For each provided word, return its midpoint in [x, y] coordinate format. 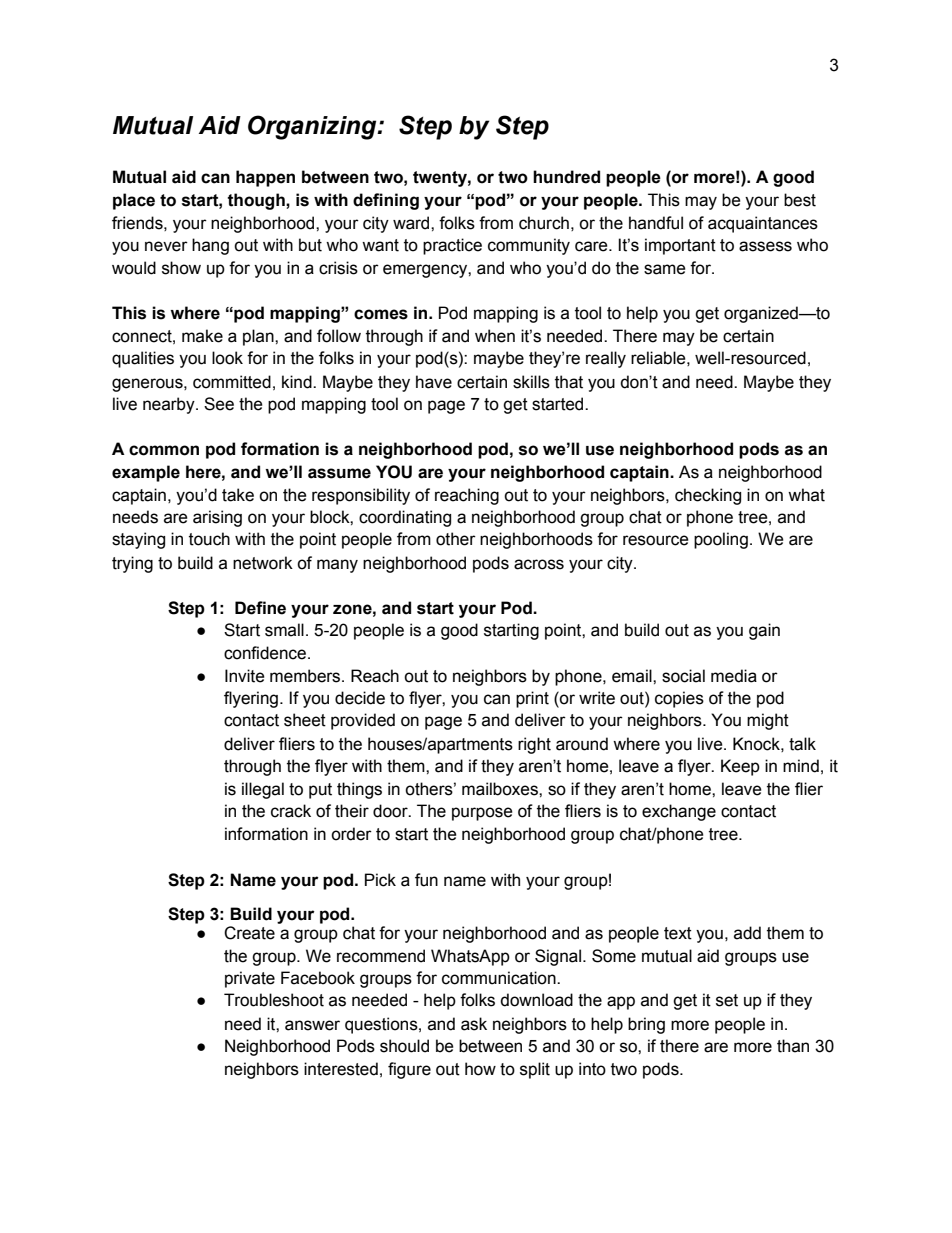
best [800, 200]
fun [426, 880]
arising [217, 518]
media [734, 676]
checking [708, 496]
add [747, 933]
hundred [566, 177]
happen [265, 178]
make [202, 336]
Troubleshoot [274, 1000]
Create [249, 933]
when [495, 336]
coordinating [405, 518]
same [665, 269]
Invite [245, 676]
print [532, 699]
